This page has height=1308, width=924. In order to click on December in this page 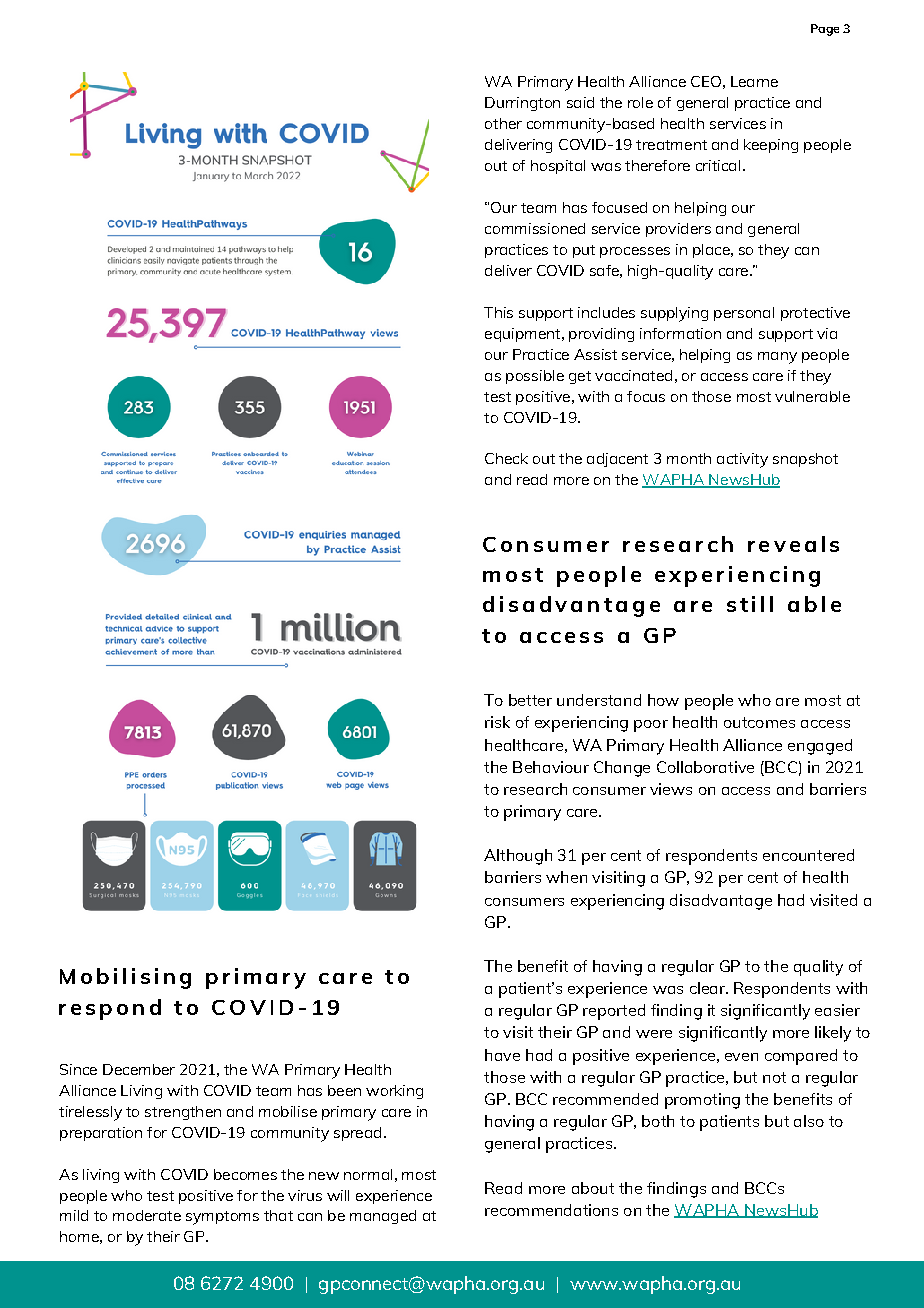, I will do `click(139, 1069)`.
